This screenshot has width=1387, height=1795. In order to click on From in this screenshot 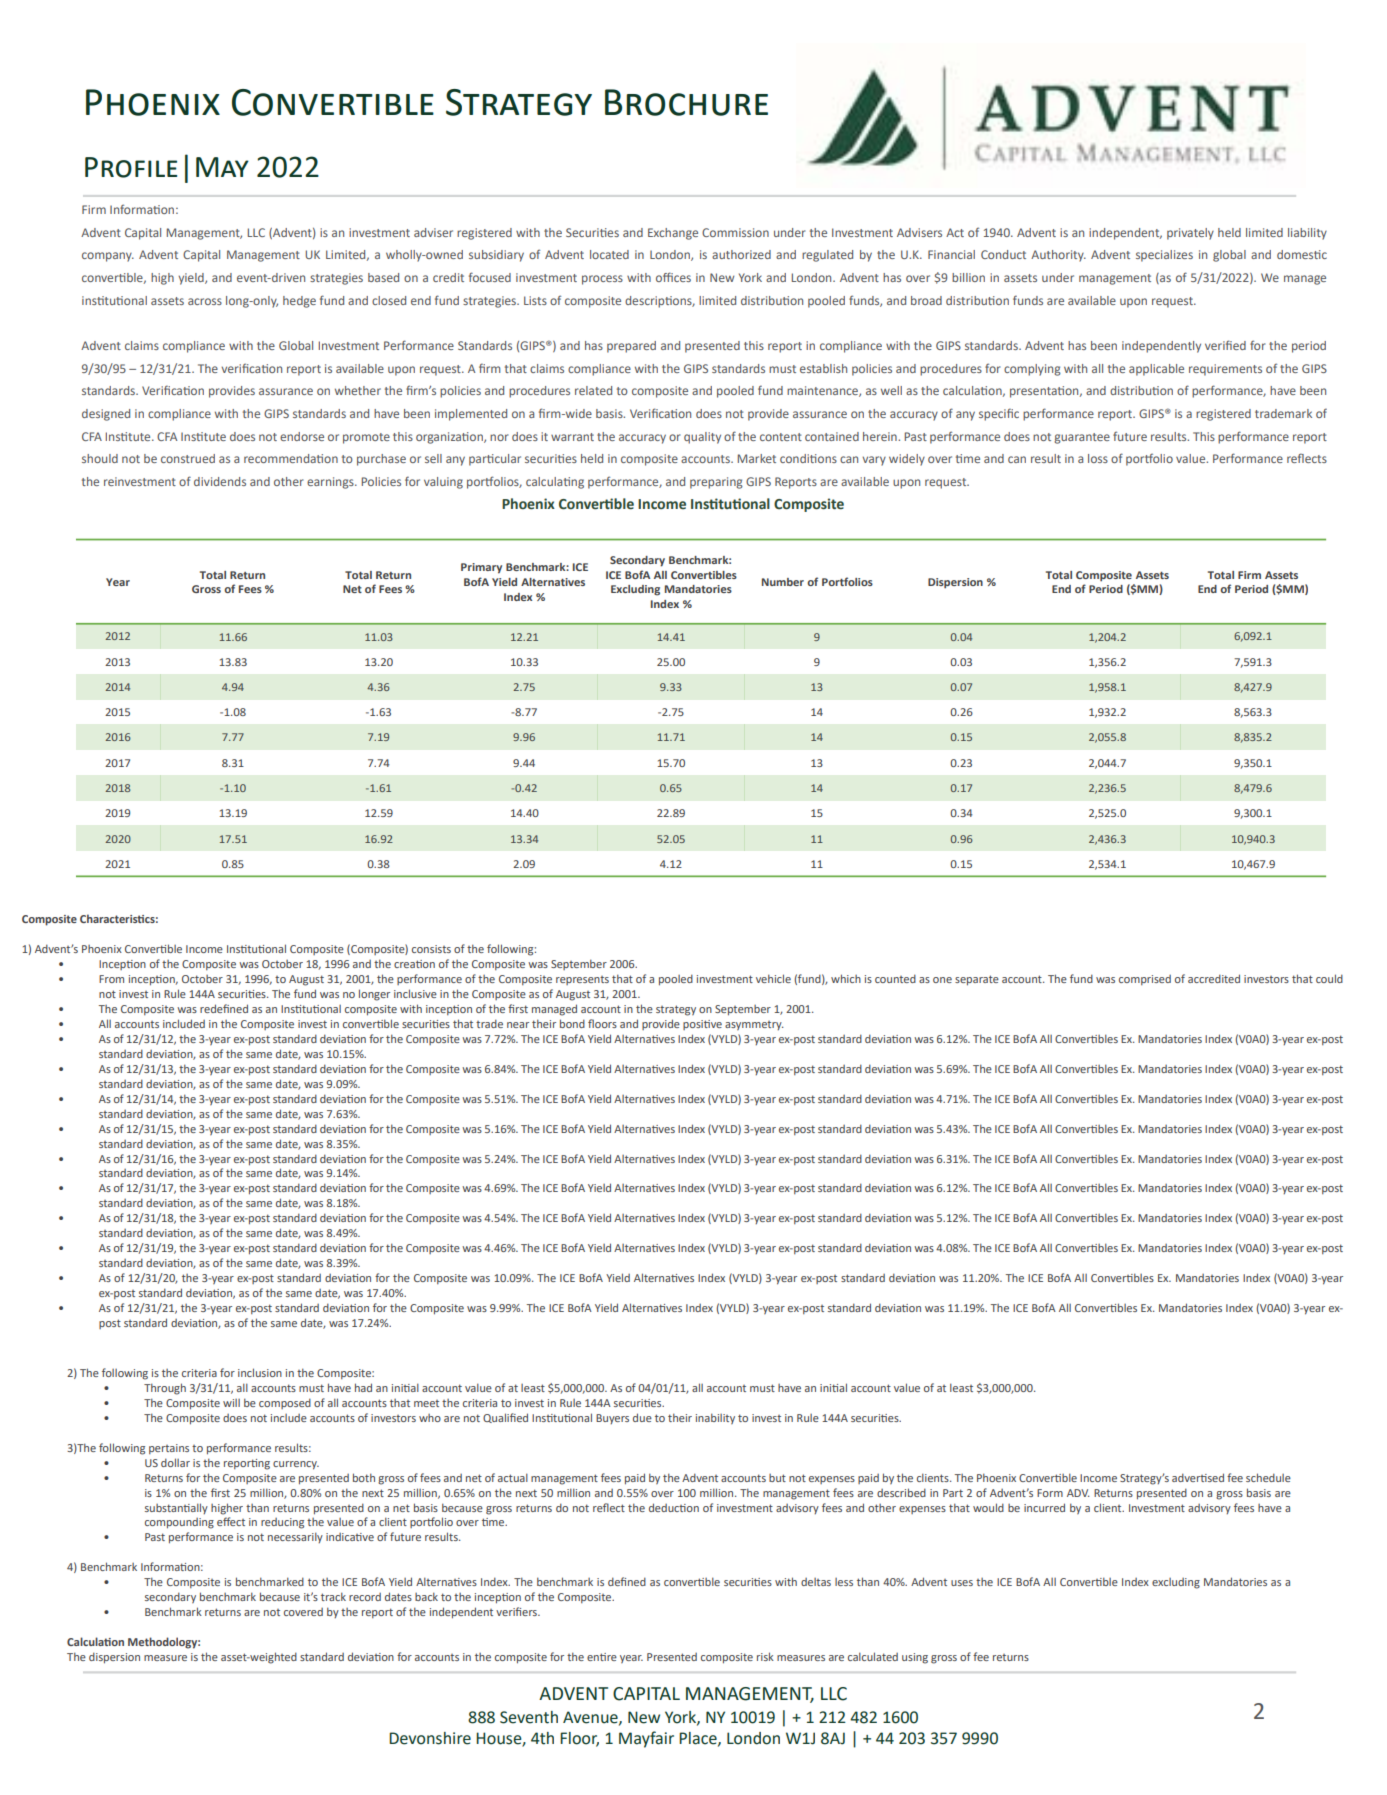, I will do `click(111, 979)`.
